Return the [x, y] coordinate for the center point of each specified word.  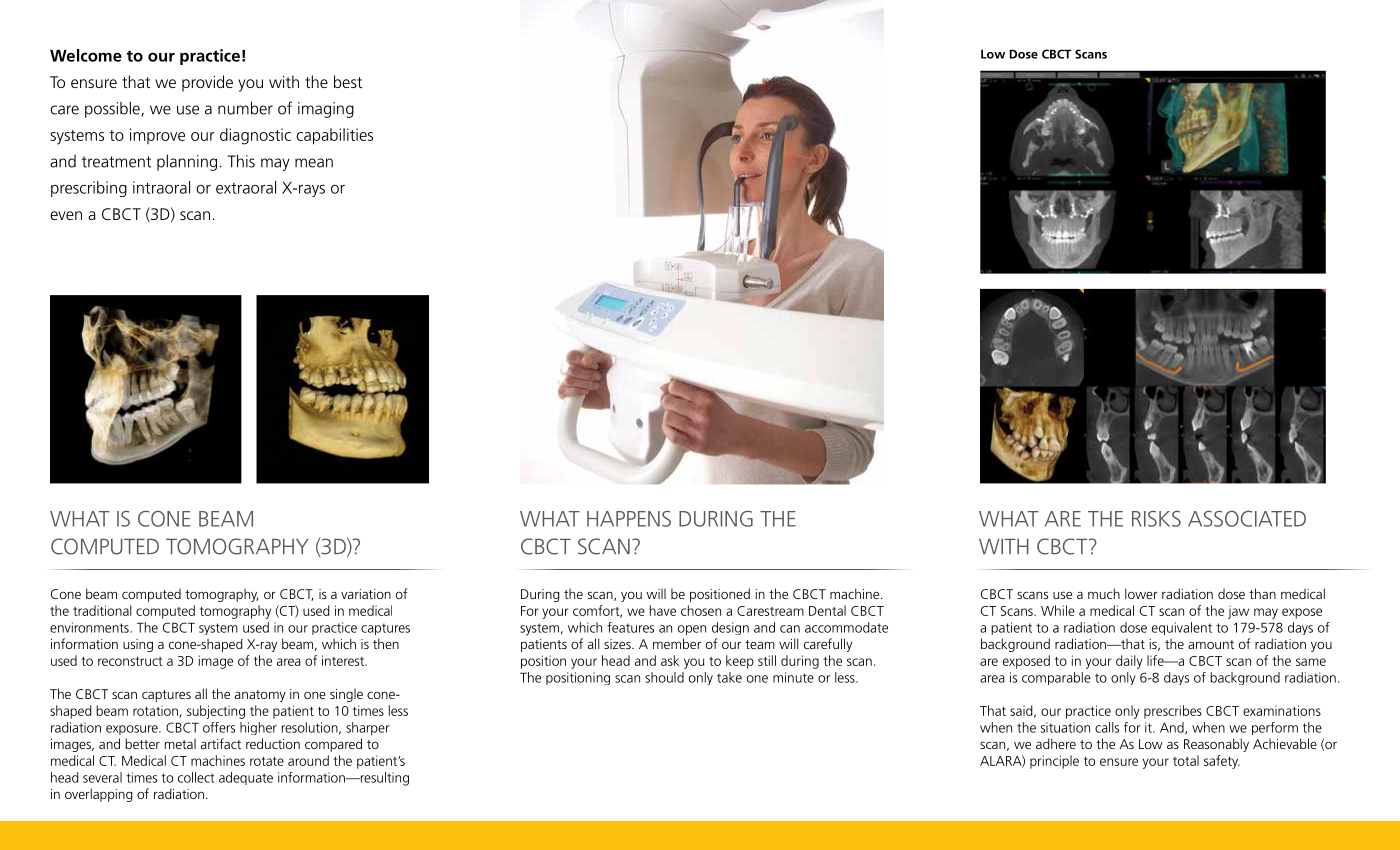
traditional [102, 610]
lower [1141, 593]
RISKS [1156, 519]
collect [196, 777]
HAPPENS [629, 519]
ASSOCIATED [1247, 519]
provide [207, 83]
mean [314, 163]
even [66, 215]
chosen [701, 610]
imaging [326, 110]
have [663, 610]
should [664, 677]
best [348, 81]
